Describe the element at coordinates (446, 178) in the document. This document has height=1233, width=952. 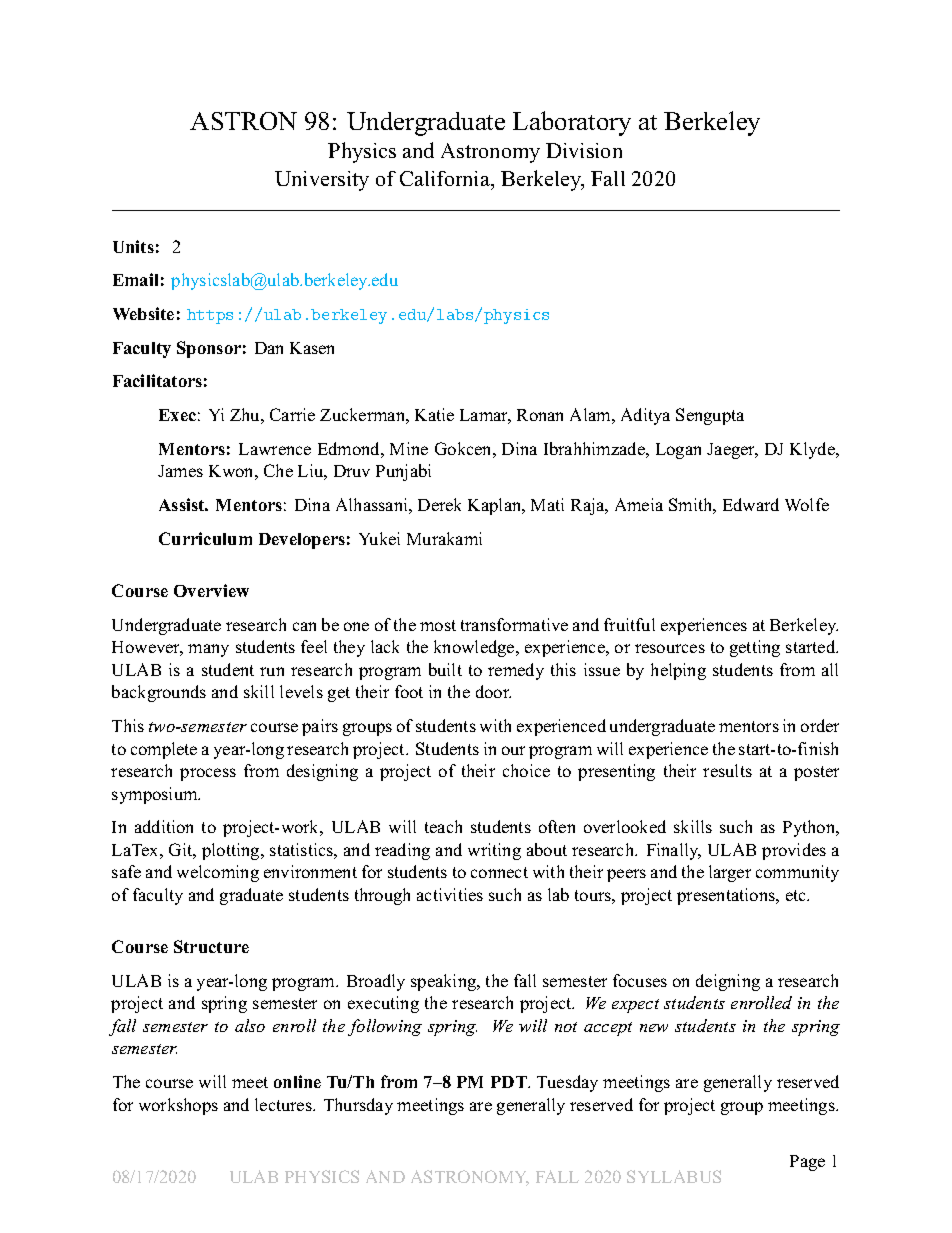
I see `California` at that location.
